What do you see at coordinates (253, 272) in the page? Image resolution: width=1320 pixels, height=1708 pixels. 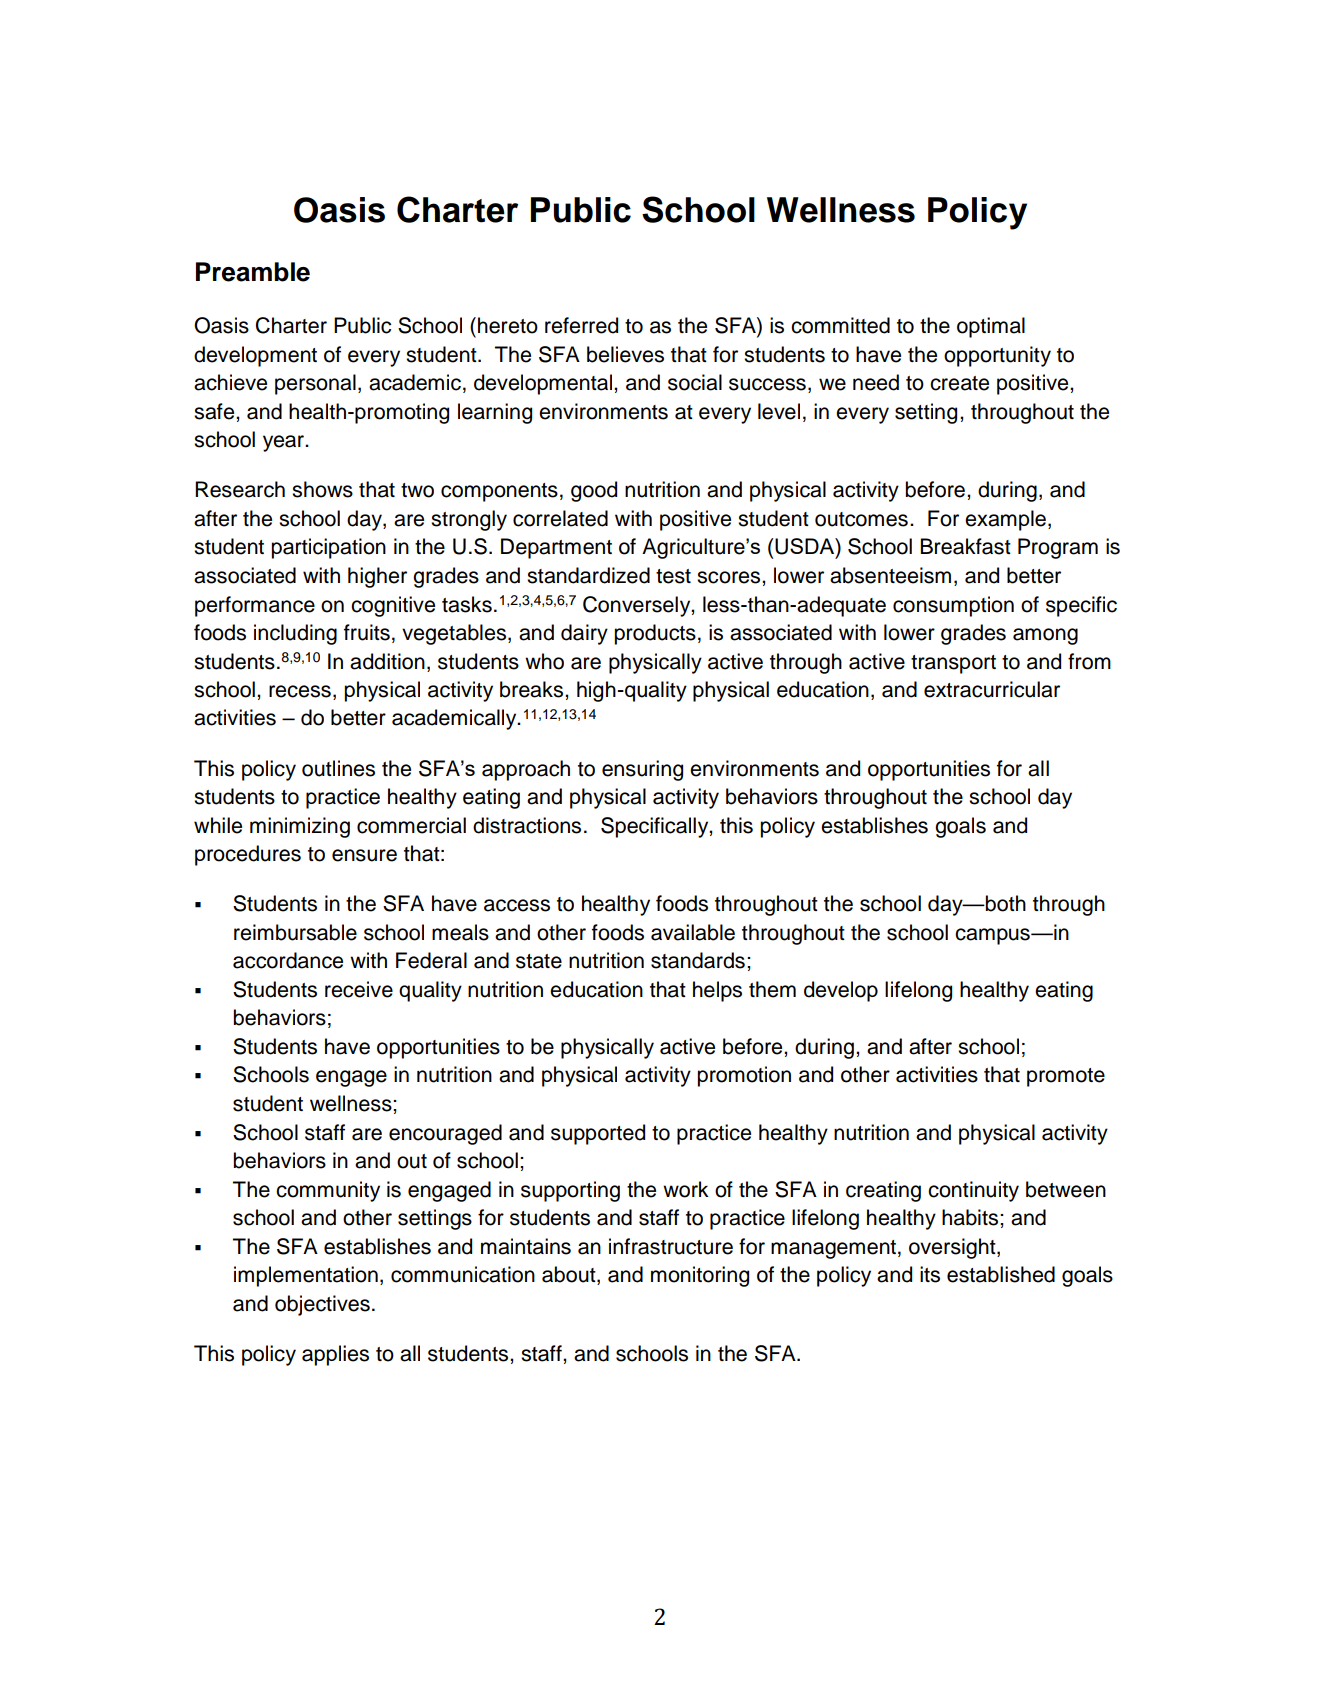 I see `Preamble` at bounding box center [253, 272].
